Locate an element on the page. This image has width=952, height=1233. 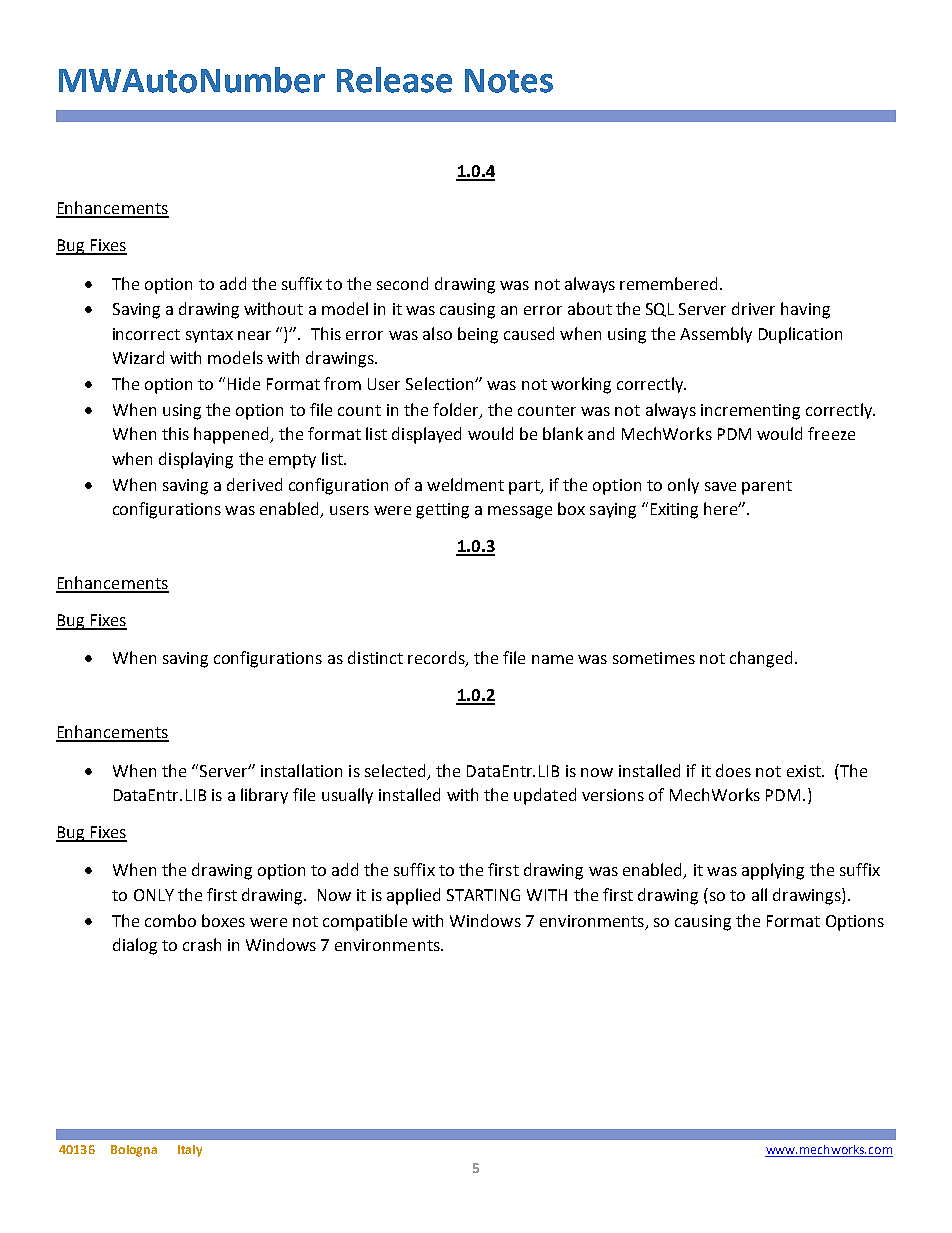
Italy is located at coordinates (190, 1151).
